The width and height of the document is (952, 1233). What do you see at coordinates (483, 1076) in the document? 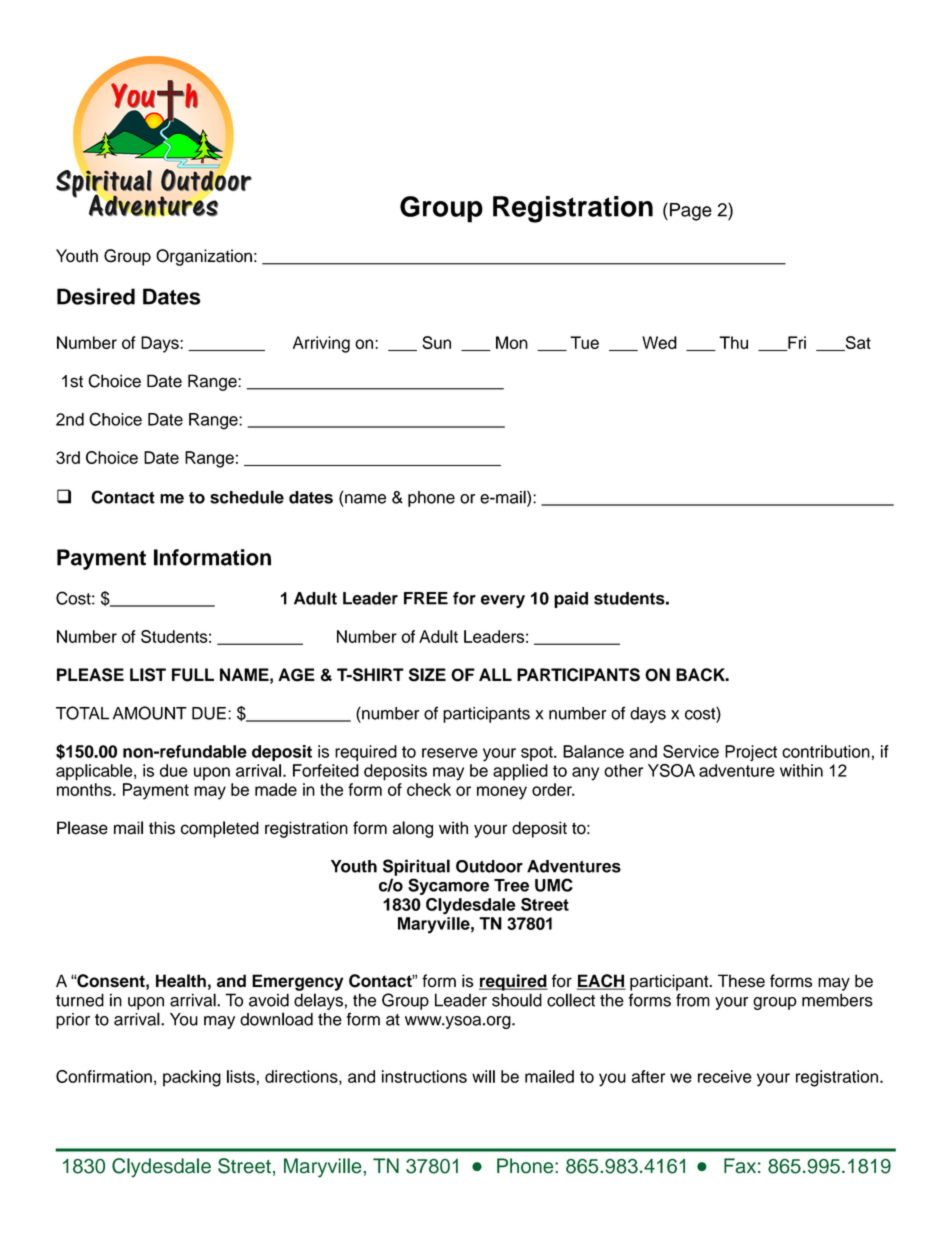
I see `will` at bounding box center [483, 1076].
